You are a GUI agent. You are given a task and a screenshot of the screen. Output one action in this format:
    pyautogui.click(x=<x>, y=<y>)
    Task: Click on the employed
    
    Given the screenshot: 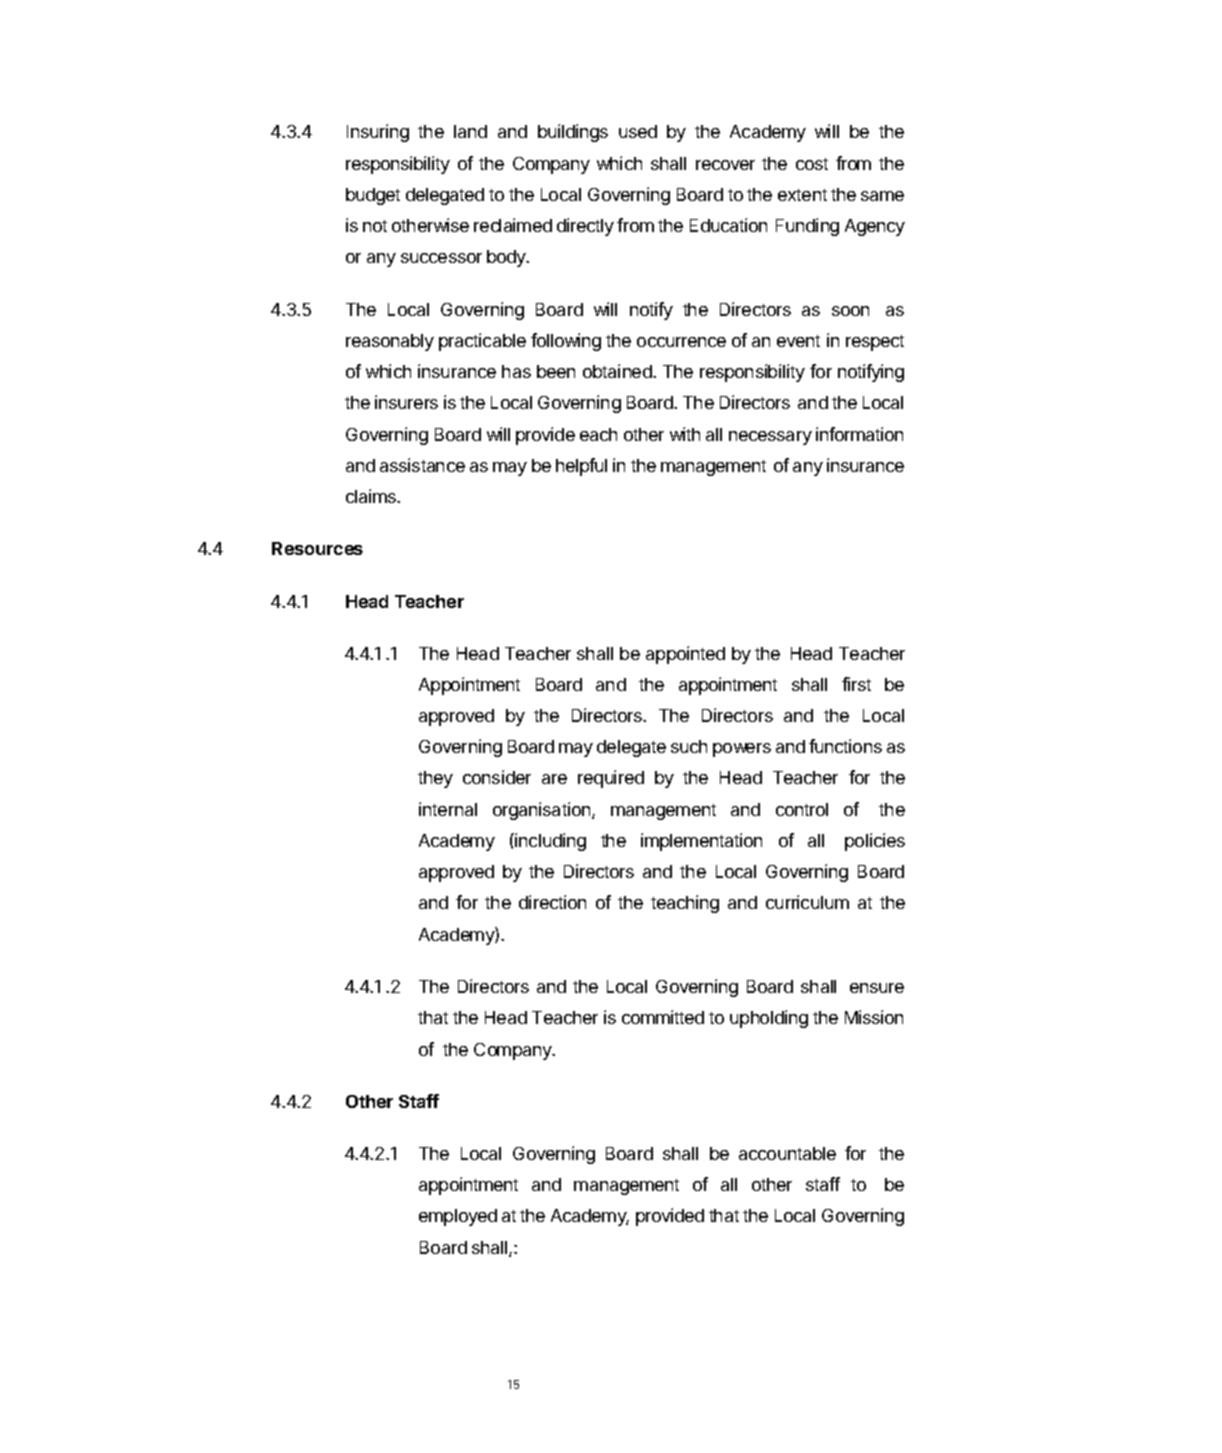 What is the action you would take?
    pyautogui.click(x=458, y=1217)
